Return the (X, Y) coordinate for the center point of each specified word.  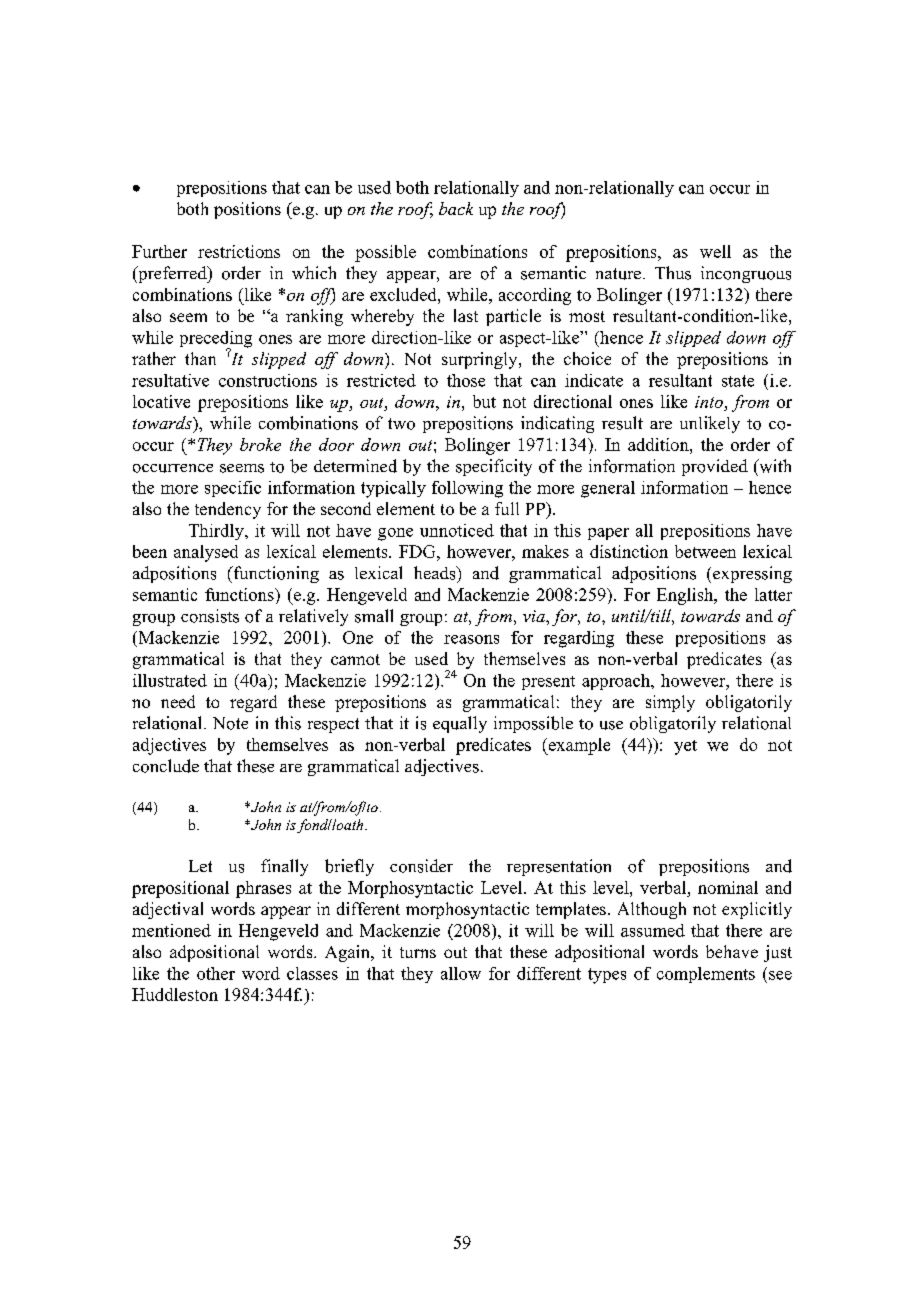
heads (436, 573)
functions (240, 594)
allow (461, 973)
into (710, 403)
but (484, 401)
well (715, 251)
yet (685, 747)
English (686, 596)
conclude (166, 766)
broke (260, 444)
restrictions (239, 251)
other (216, 973)
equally (460, 724)
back (456, 208)
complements (706, 975)
